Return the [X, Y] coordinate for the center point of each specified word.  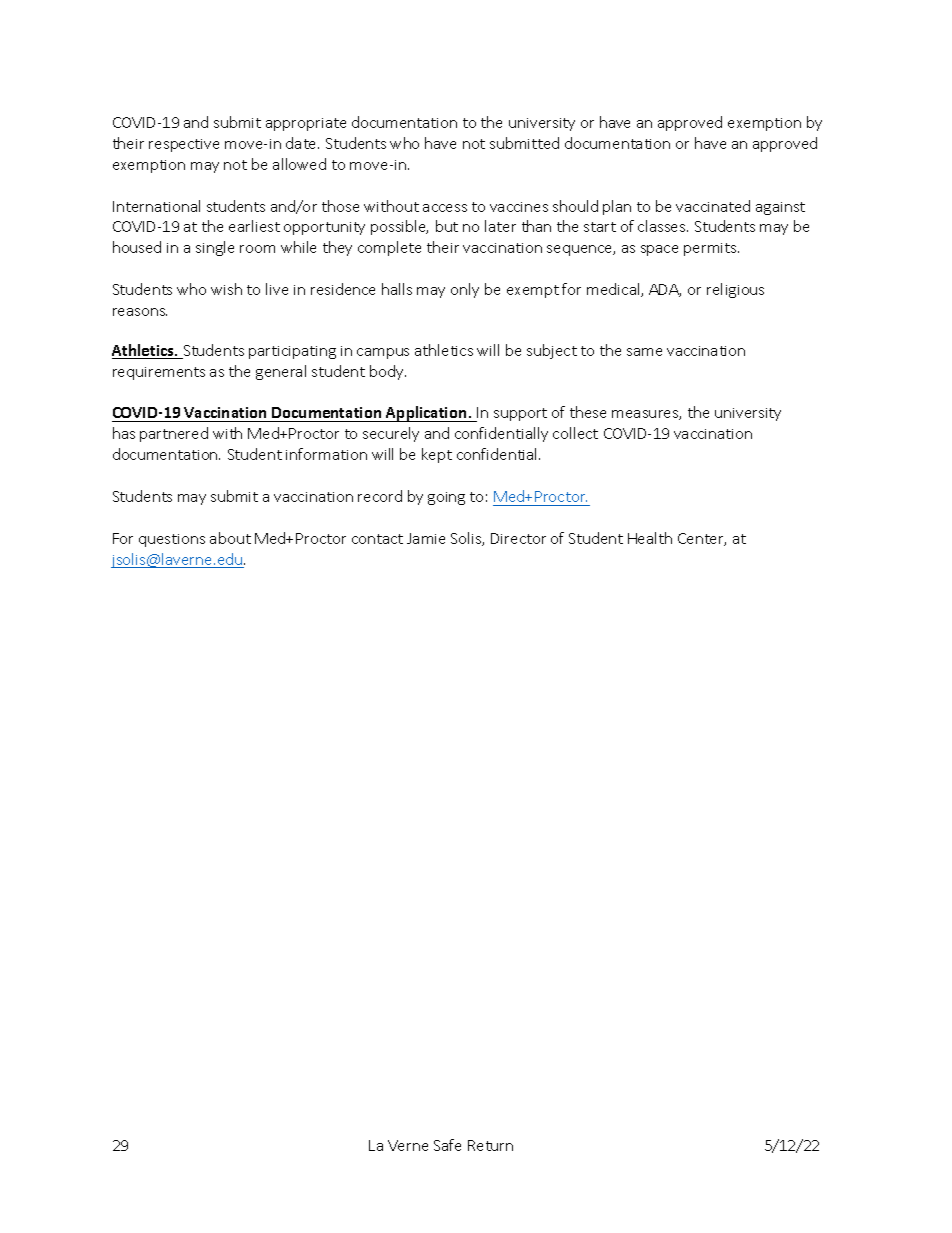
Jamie [426, 538]
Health [650, 538]
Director [518, 538]
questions [172, 540]
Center [702, 539]
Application [426, 414]
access [445, 208]
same [644, 352]
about [230, 538]
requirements [159, 373]
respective [184, 145]
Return [490, 1145]
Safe [447, 1145]
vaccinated [713, 206]
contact [377, 539]
